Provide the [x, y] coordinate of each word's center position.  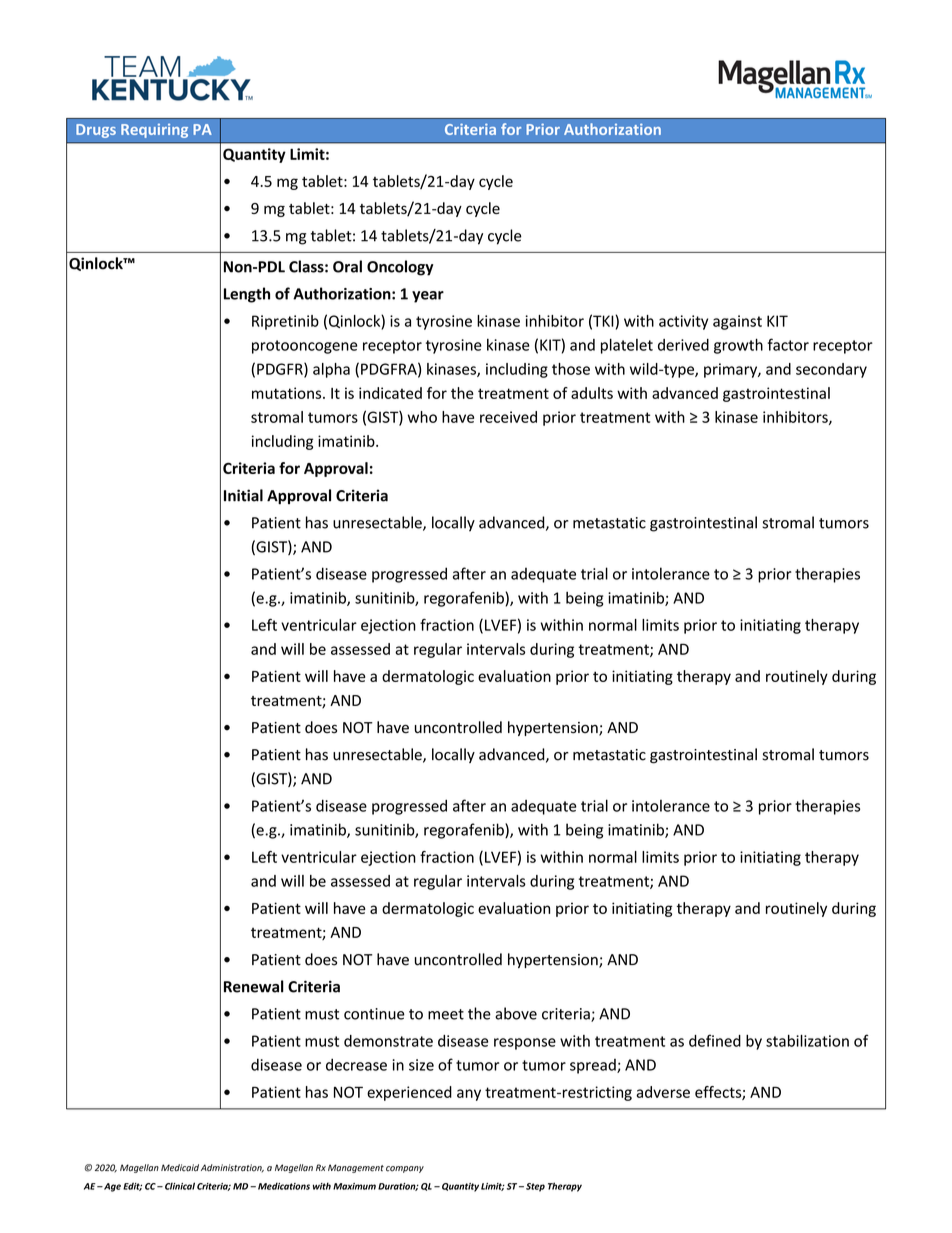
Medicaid [180, 1168]
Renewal [254, 986]
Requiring [154, 131]
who [422, 417]
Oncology [400, 268]
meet [446, 1014]
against [737, 322]
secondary [831, 370]
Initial [243, 495]
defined [715, 1040]
